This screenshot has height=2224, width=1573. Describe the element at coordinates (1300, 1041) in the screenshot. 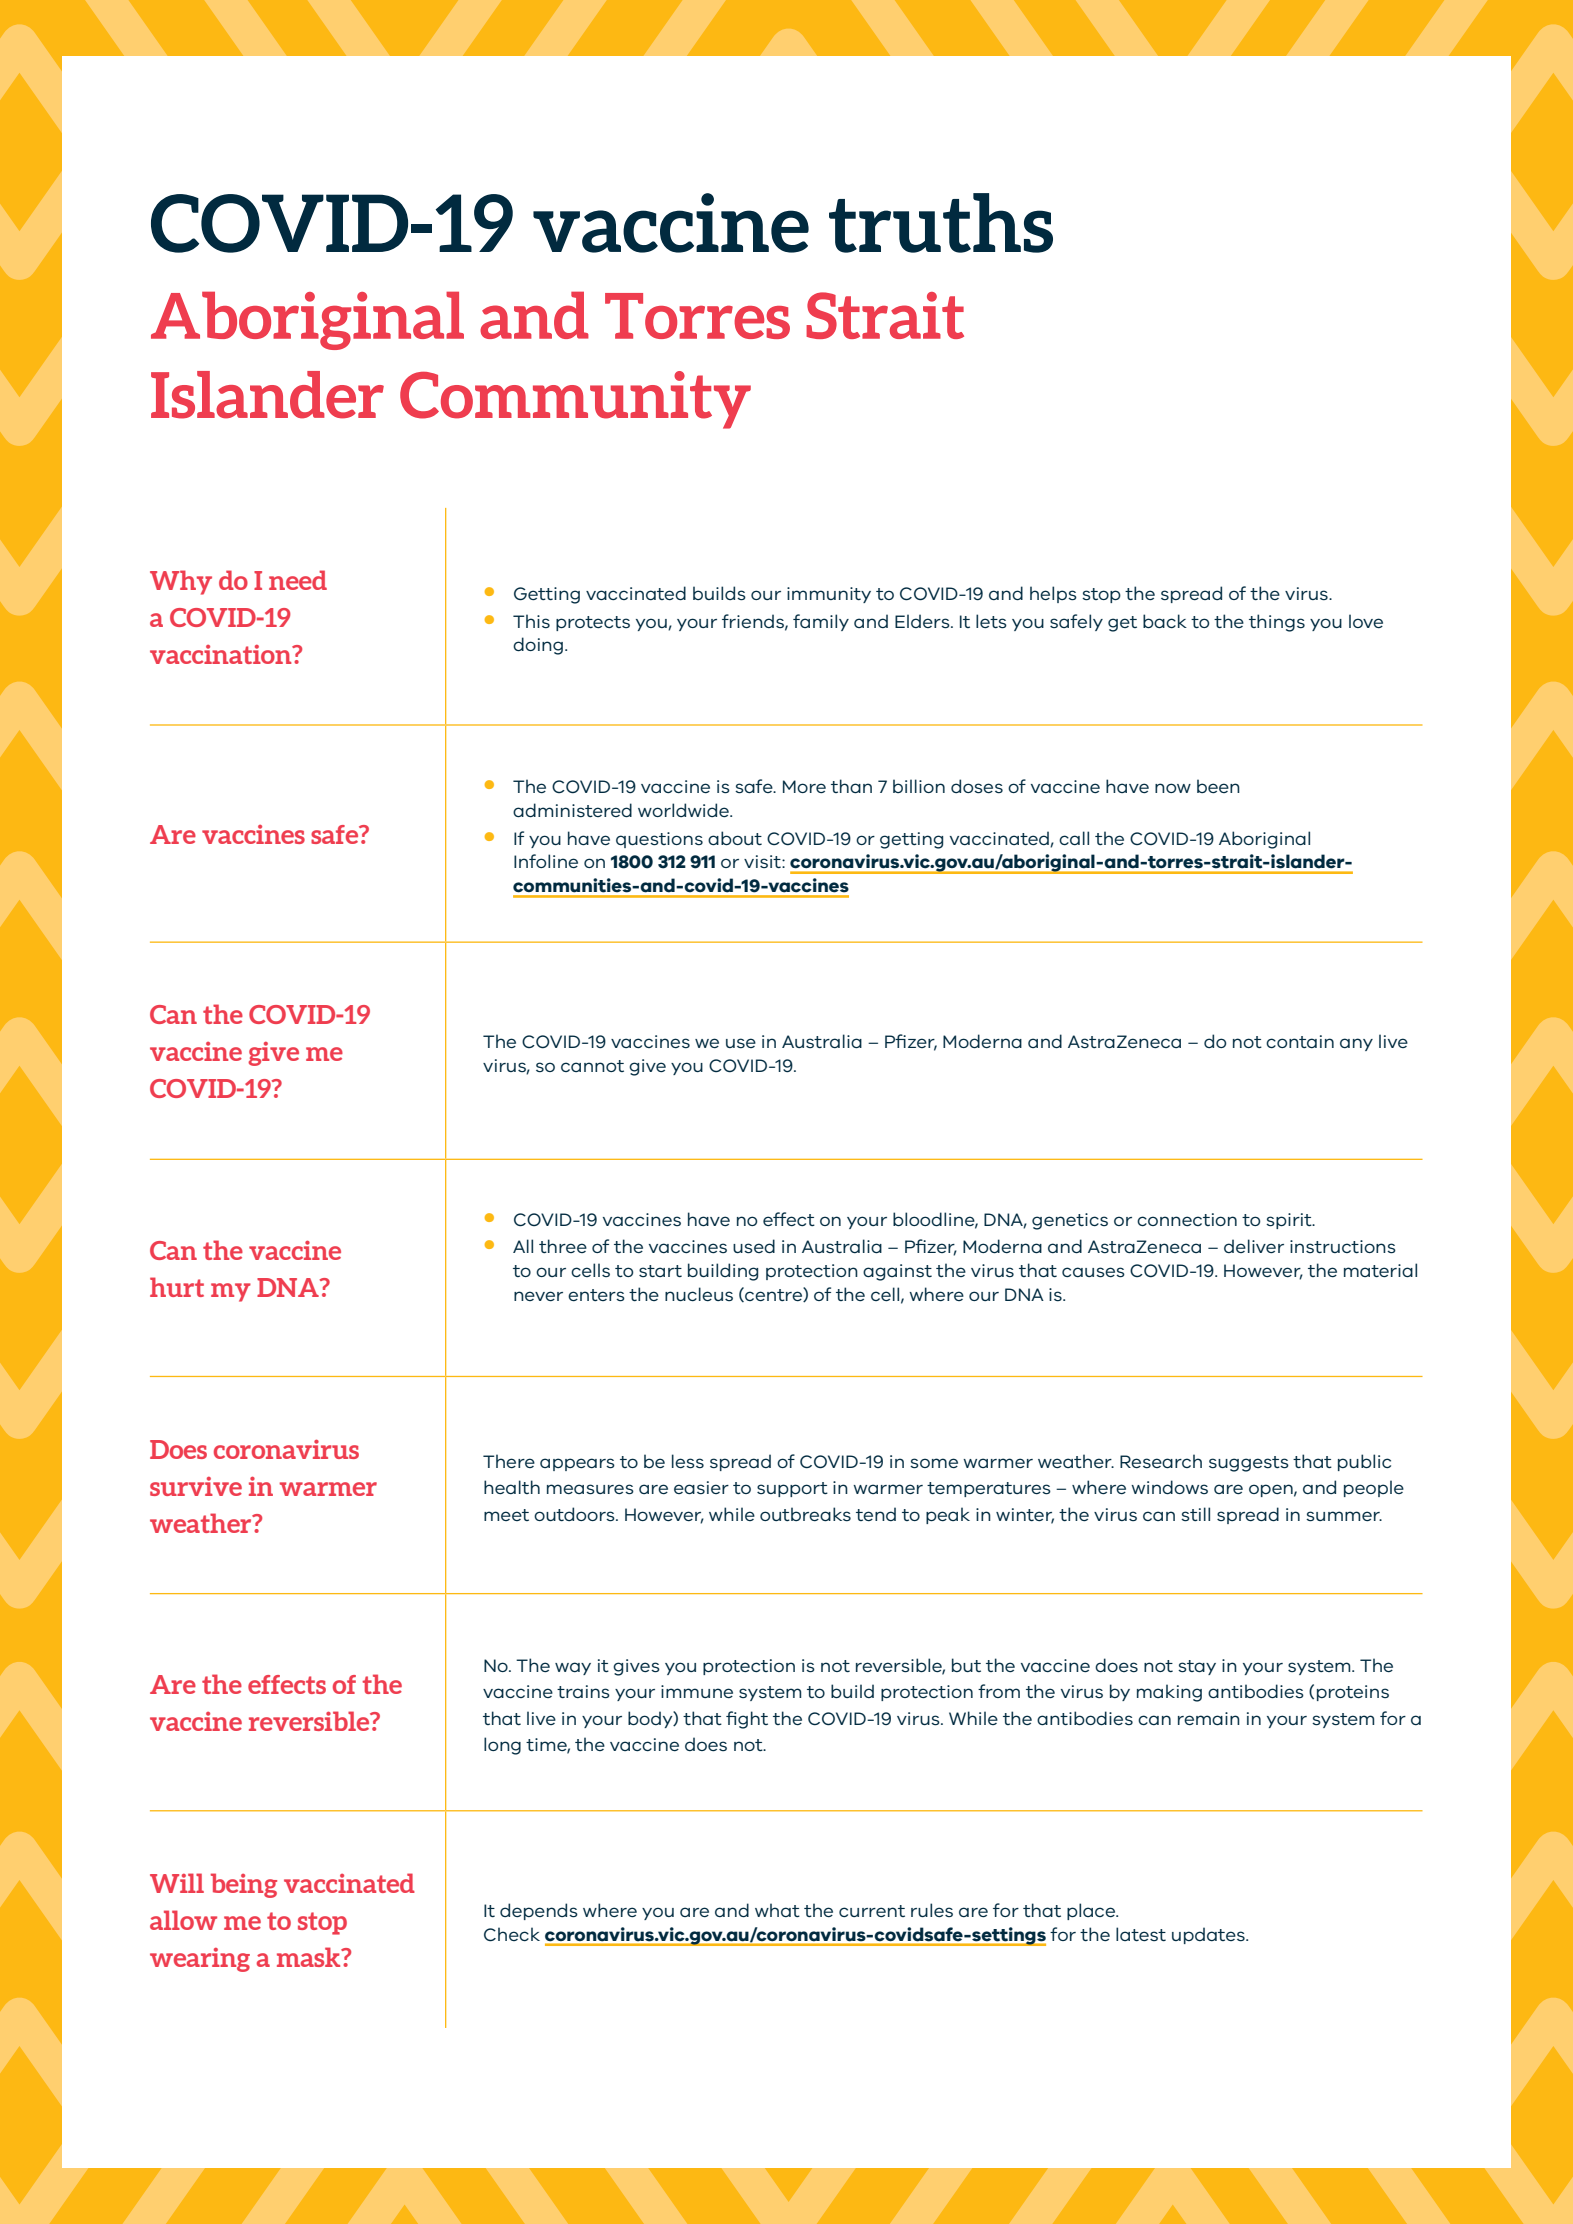

I see `contain` at that location.
